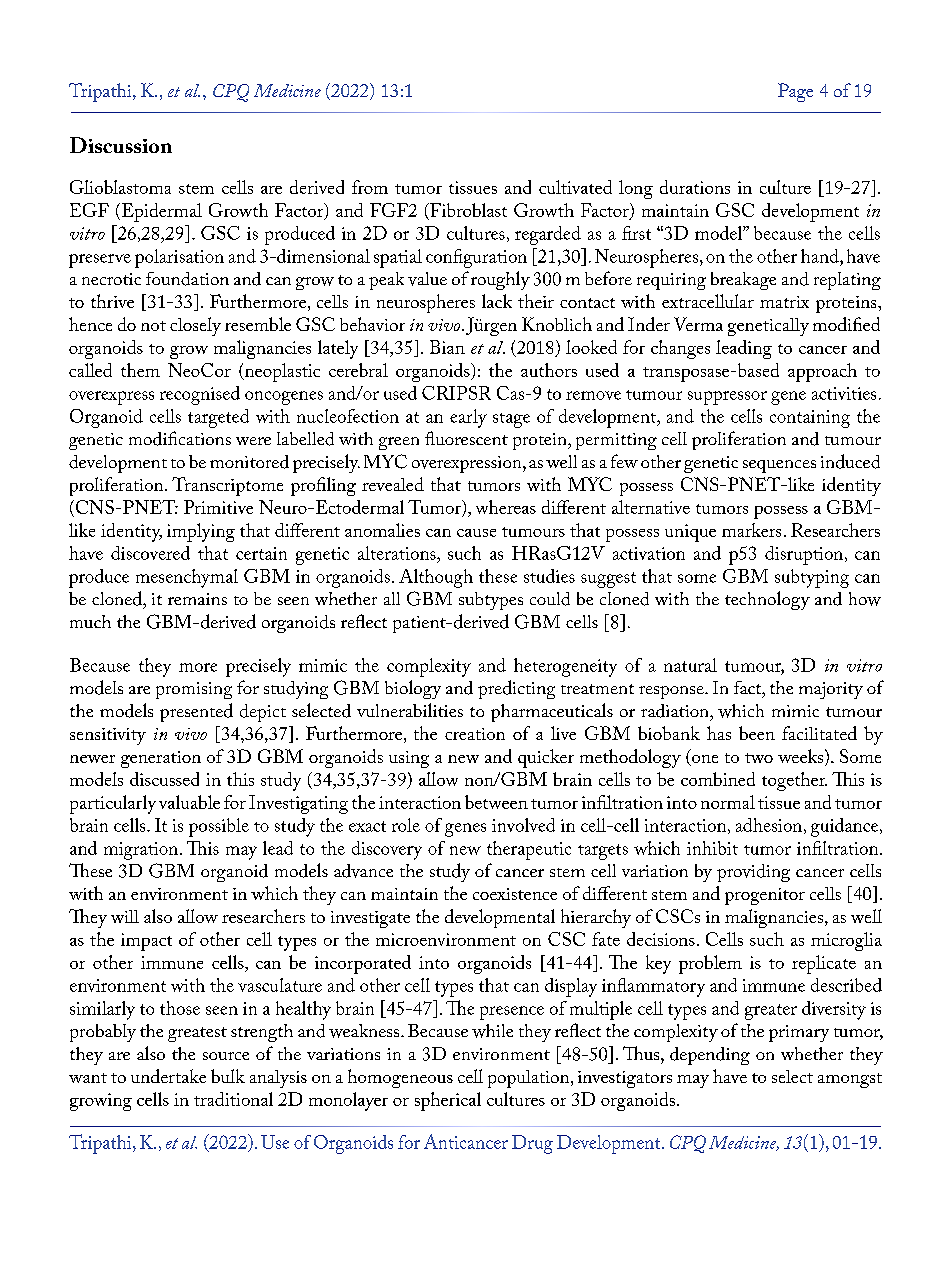  I want to click on Page, so click(795, 92).
